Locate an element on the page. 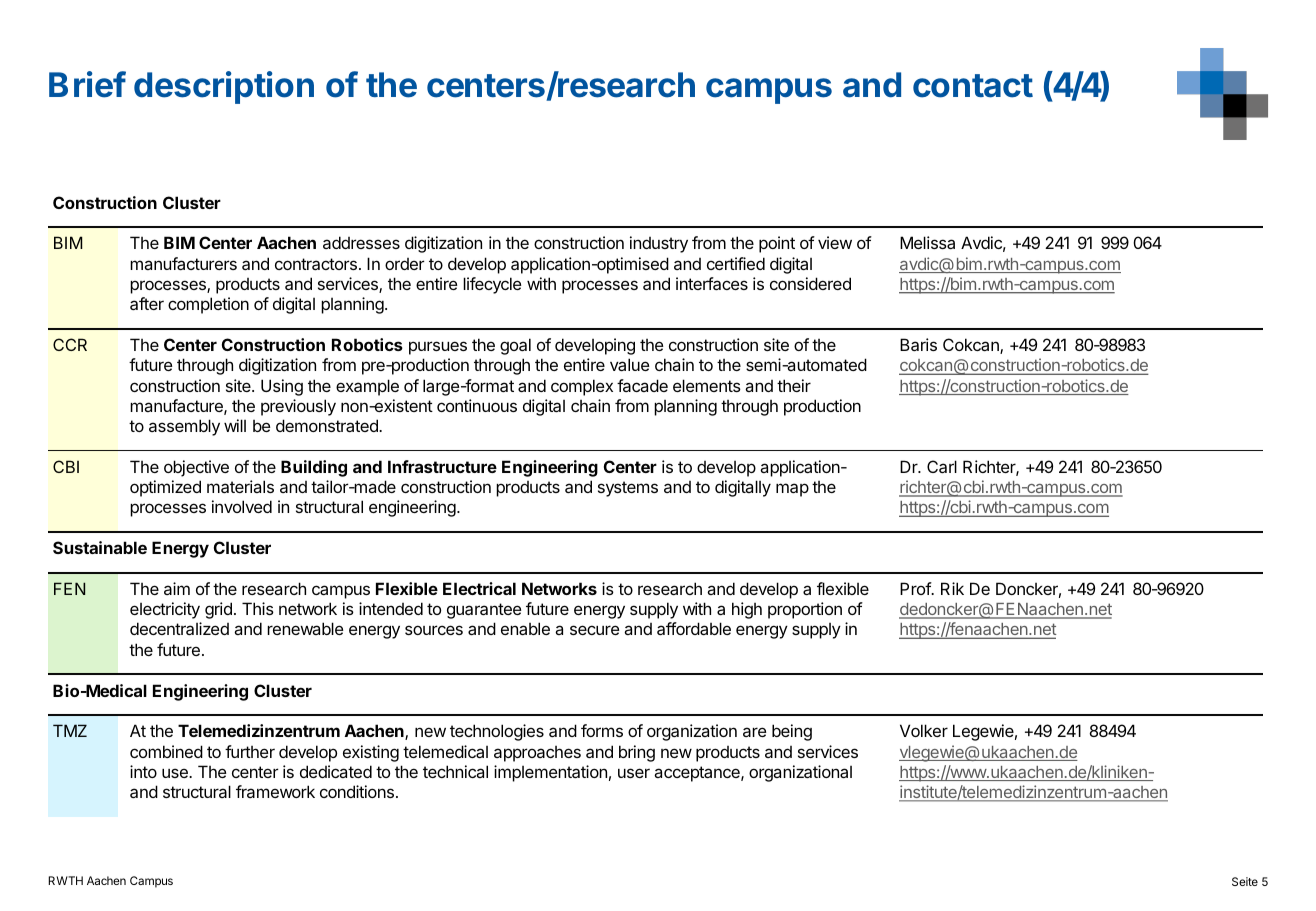 The width and height of the document is (1316, 911). decentralized is located at coordinates (179, 628).
